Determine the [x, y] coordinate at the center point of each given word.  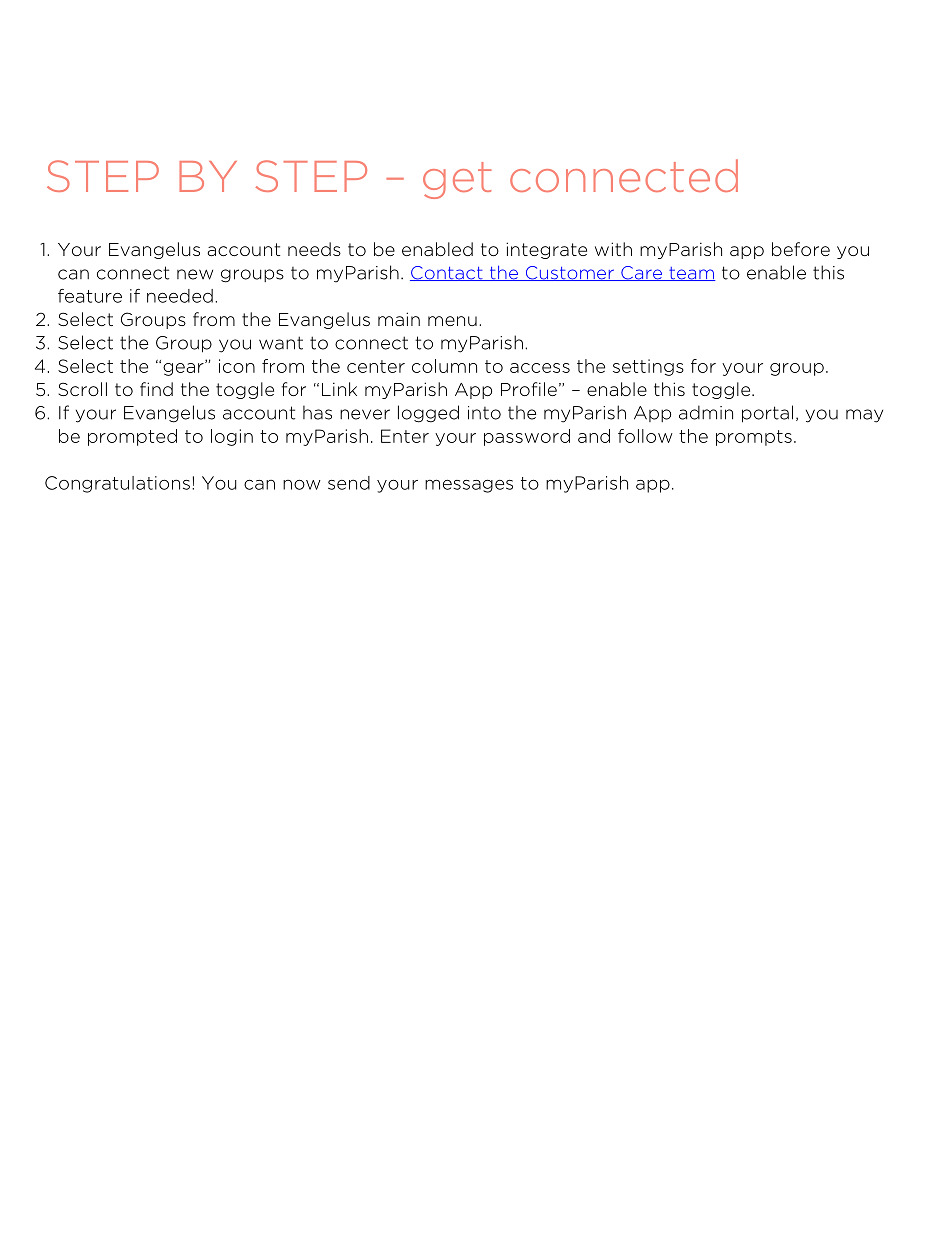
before [801, 249]
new [195, 274]
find [156, 389]
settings [648, 367]
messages [469, 486]
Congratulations [117, 484]
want [281, 343]
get [457, 180]
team [691, 274]
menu [452, 321]
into [484, 413]
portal [767, 414]
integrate [546, 250]
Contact [447, 273]
